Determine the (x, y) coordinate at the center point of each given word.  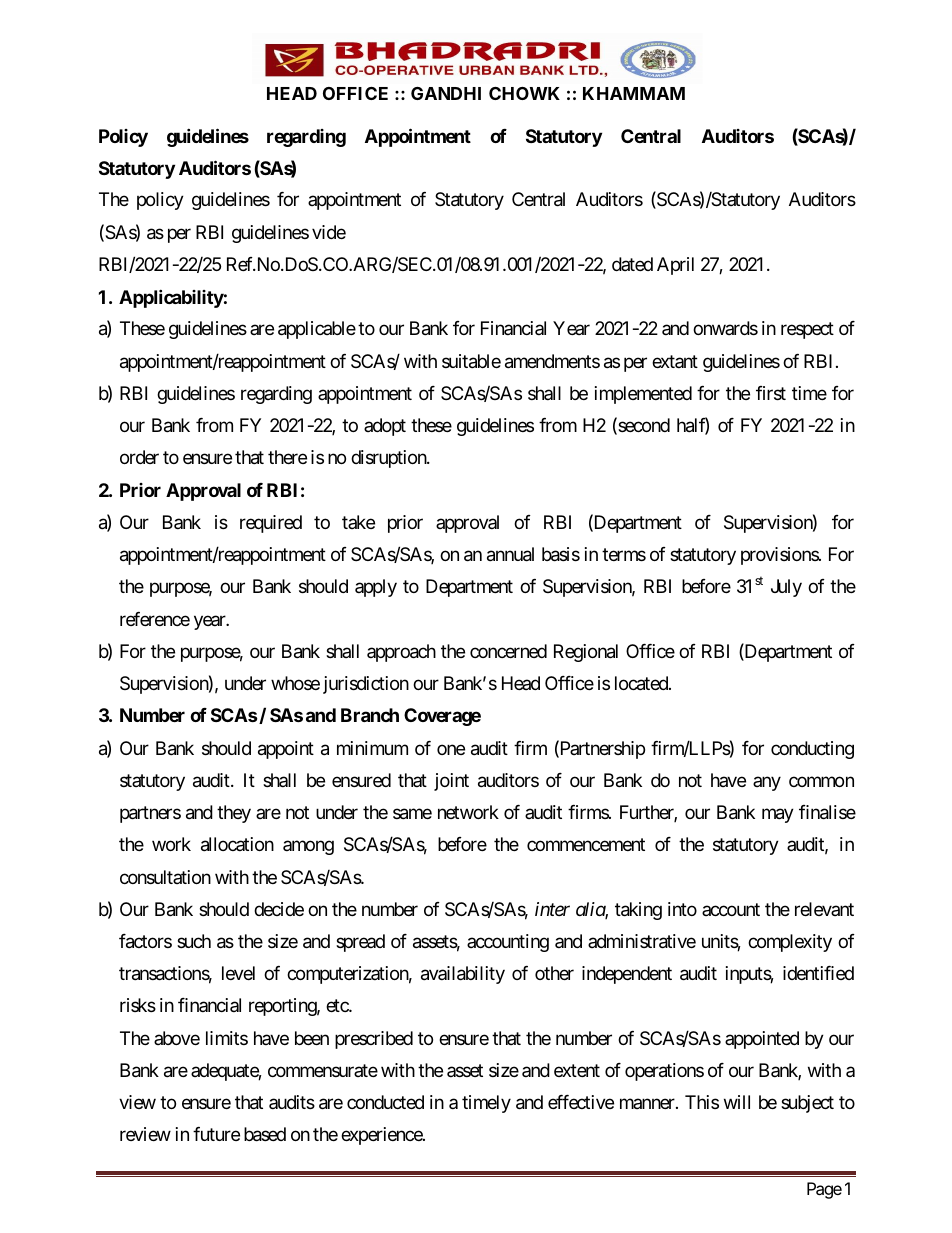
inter (552, 909)
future (216, 1134)
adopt (385, 427)
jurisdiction (366, 685)
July (786, 588)
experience (382, 1136)
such (194, 941)
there (287, 457)
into (682, 909)
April (675, 266)
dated (632, 264)
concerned (508, 651)
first (771, 393)
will (737, 1102)
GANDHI (446, 93)
